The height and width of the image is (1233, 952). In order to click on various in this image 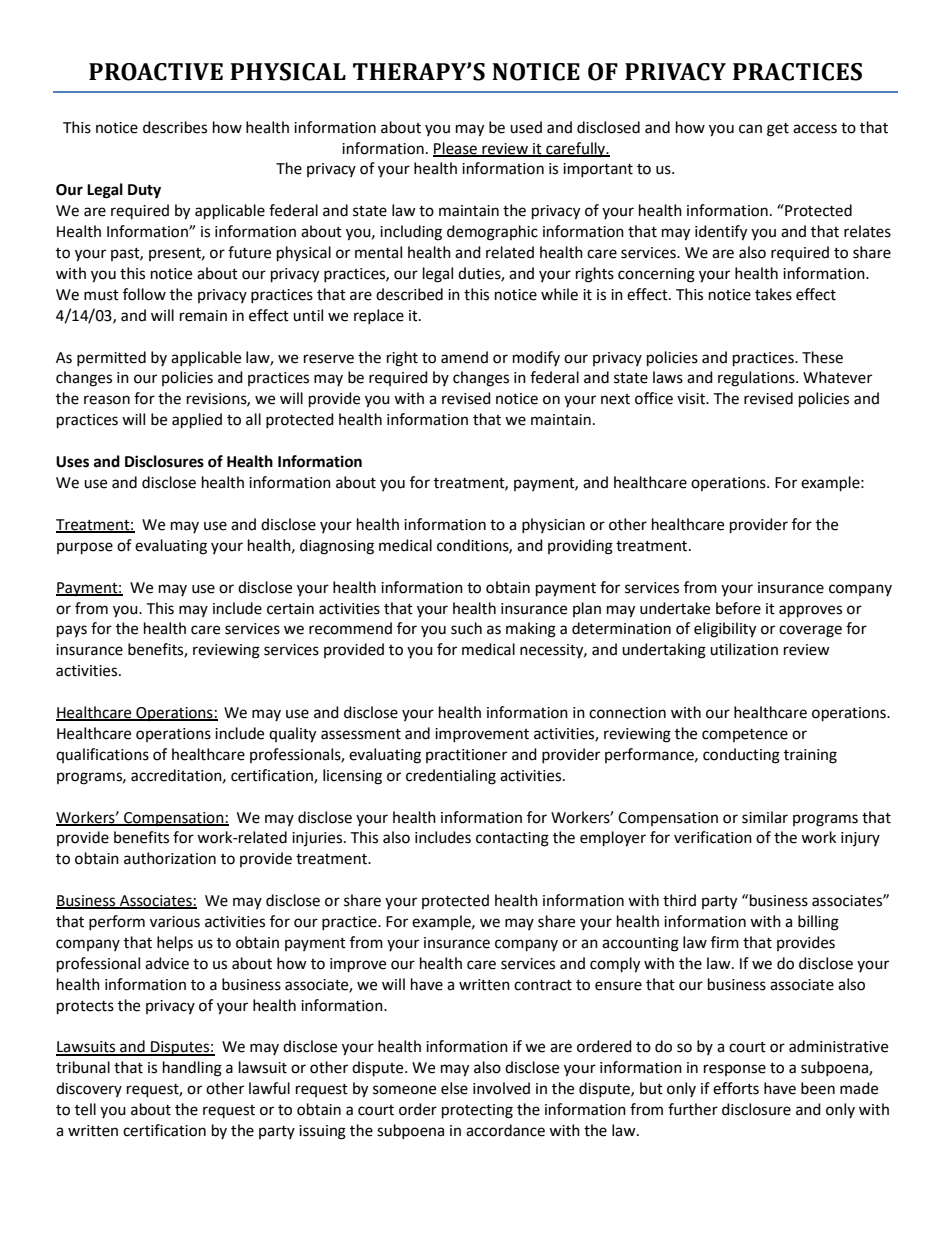, I will do `click(175, 922)`.
